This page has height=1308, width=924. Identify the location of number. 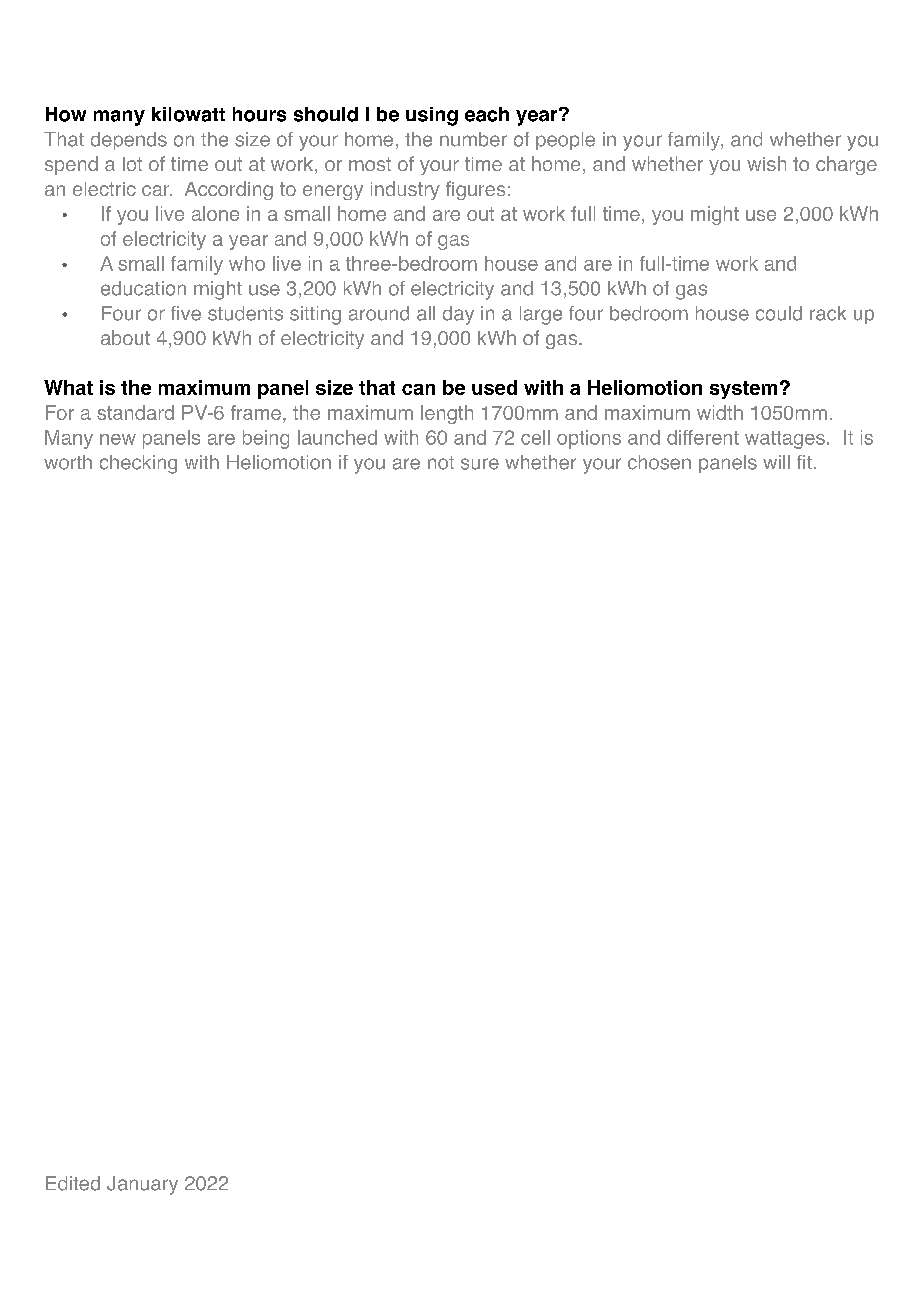
(473, 139).
